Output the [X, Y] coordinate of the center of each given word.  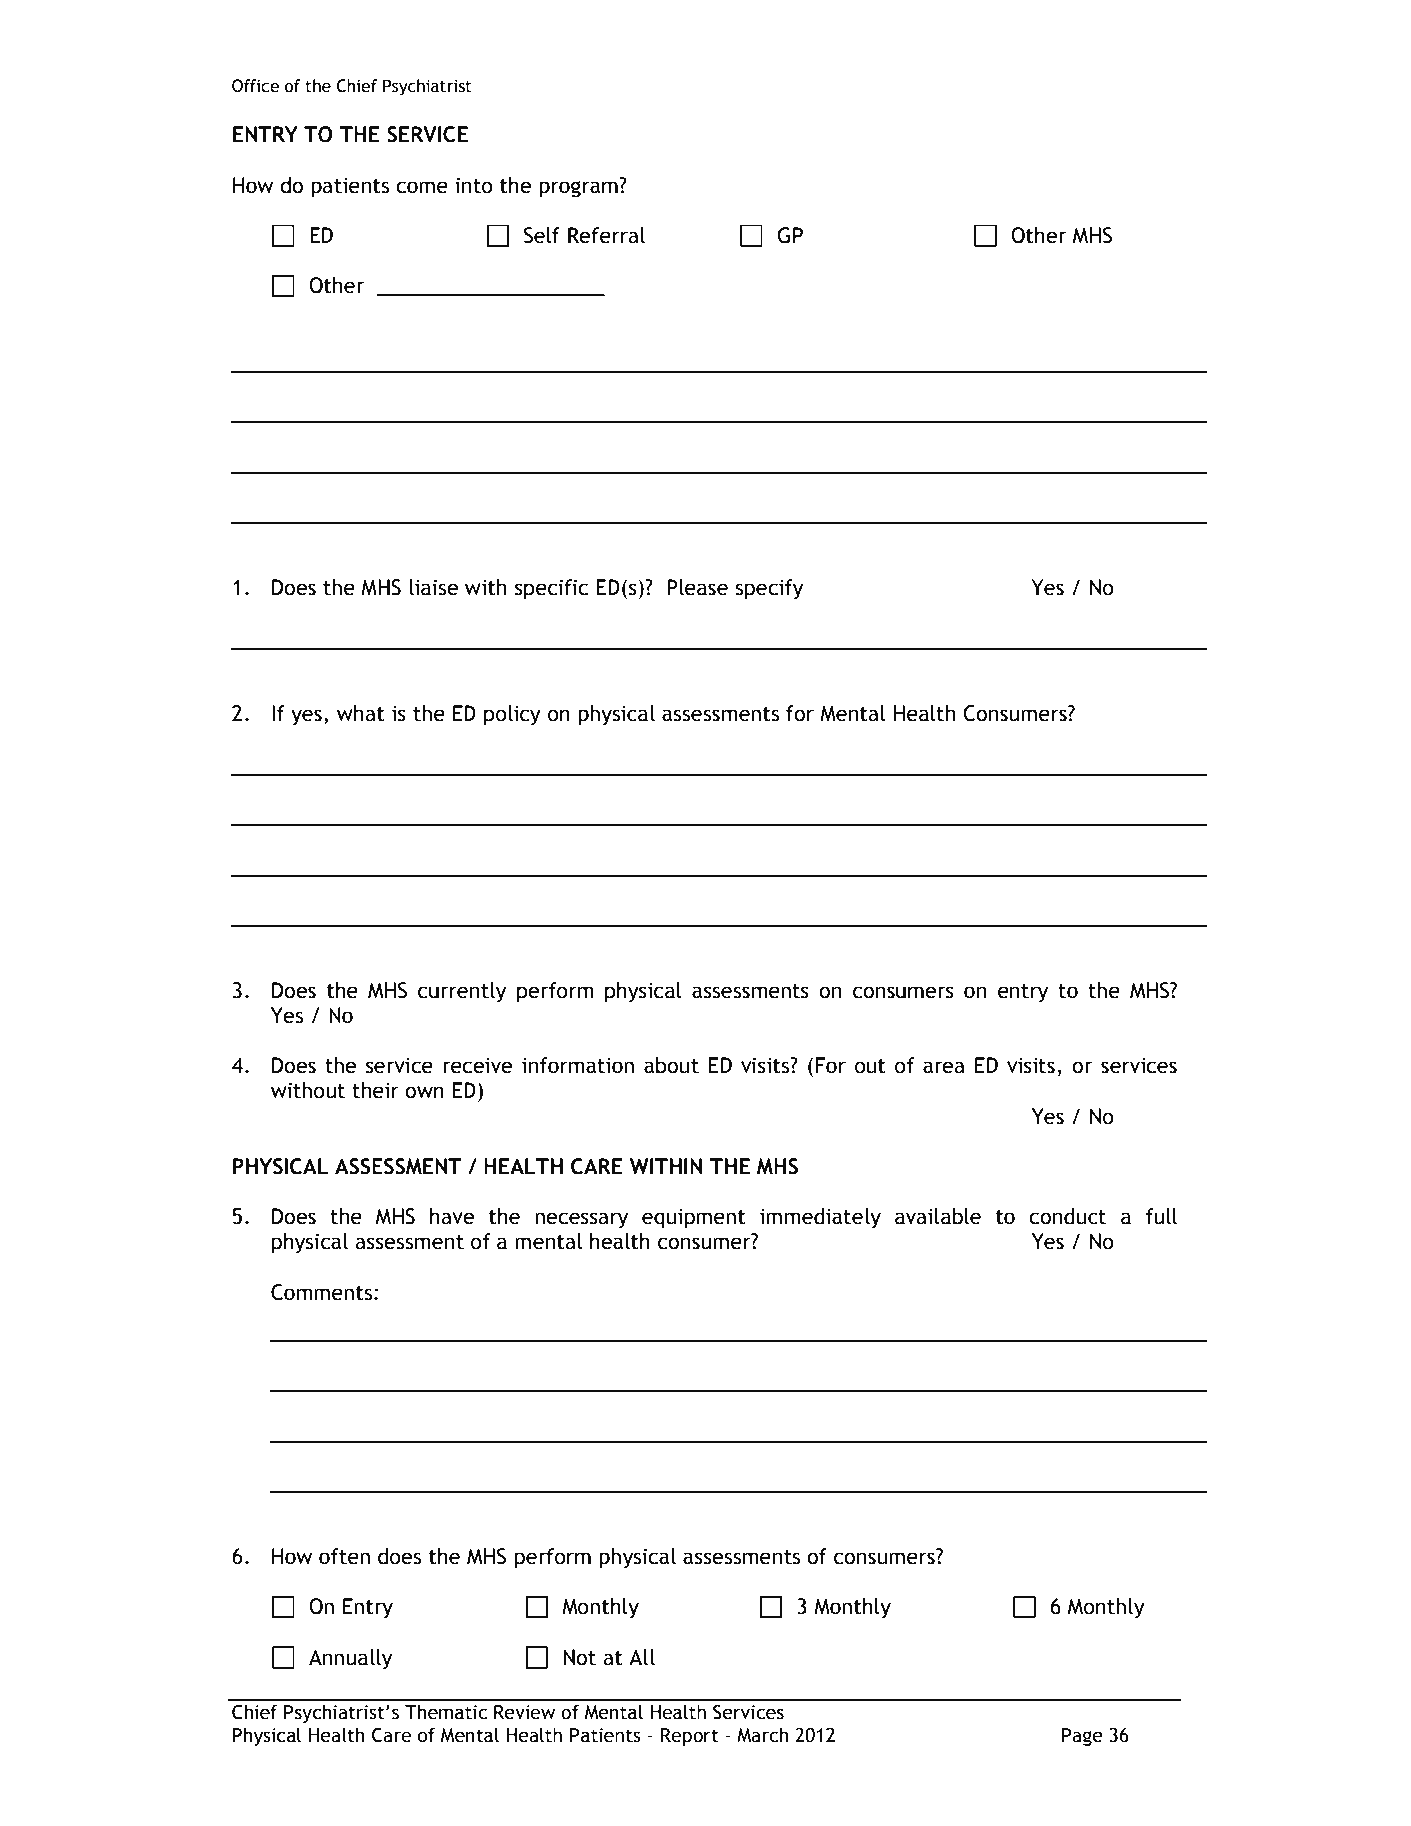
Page [1082, 1737]
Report [690, 1737]
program [579, 188]
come [422, 187]
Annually [350, 1659]
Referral [606, 235]
